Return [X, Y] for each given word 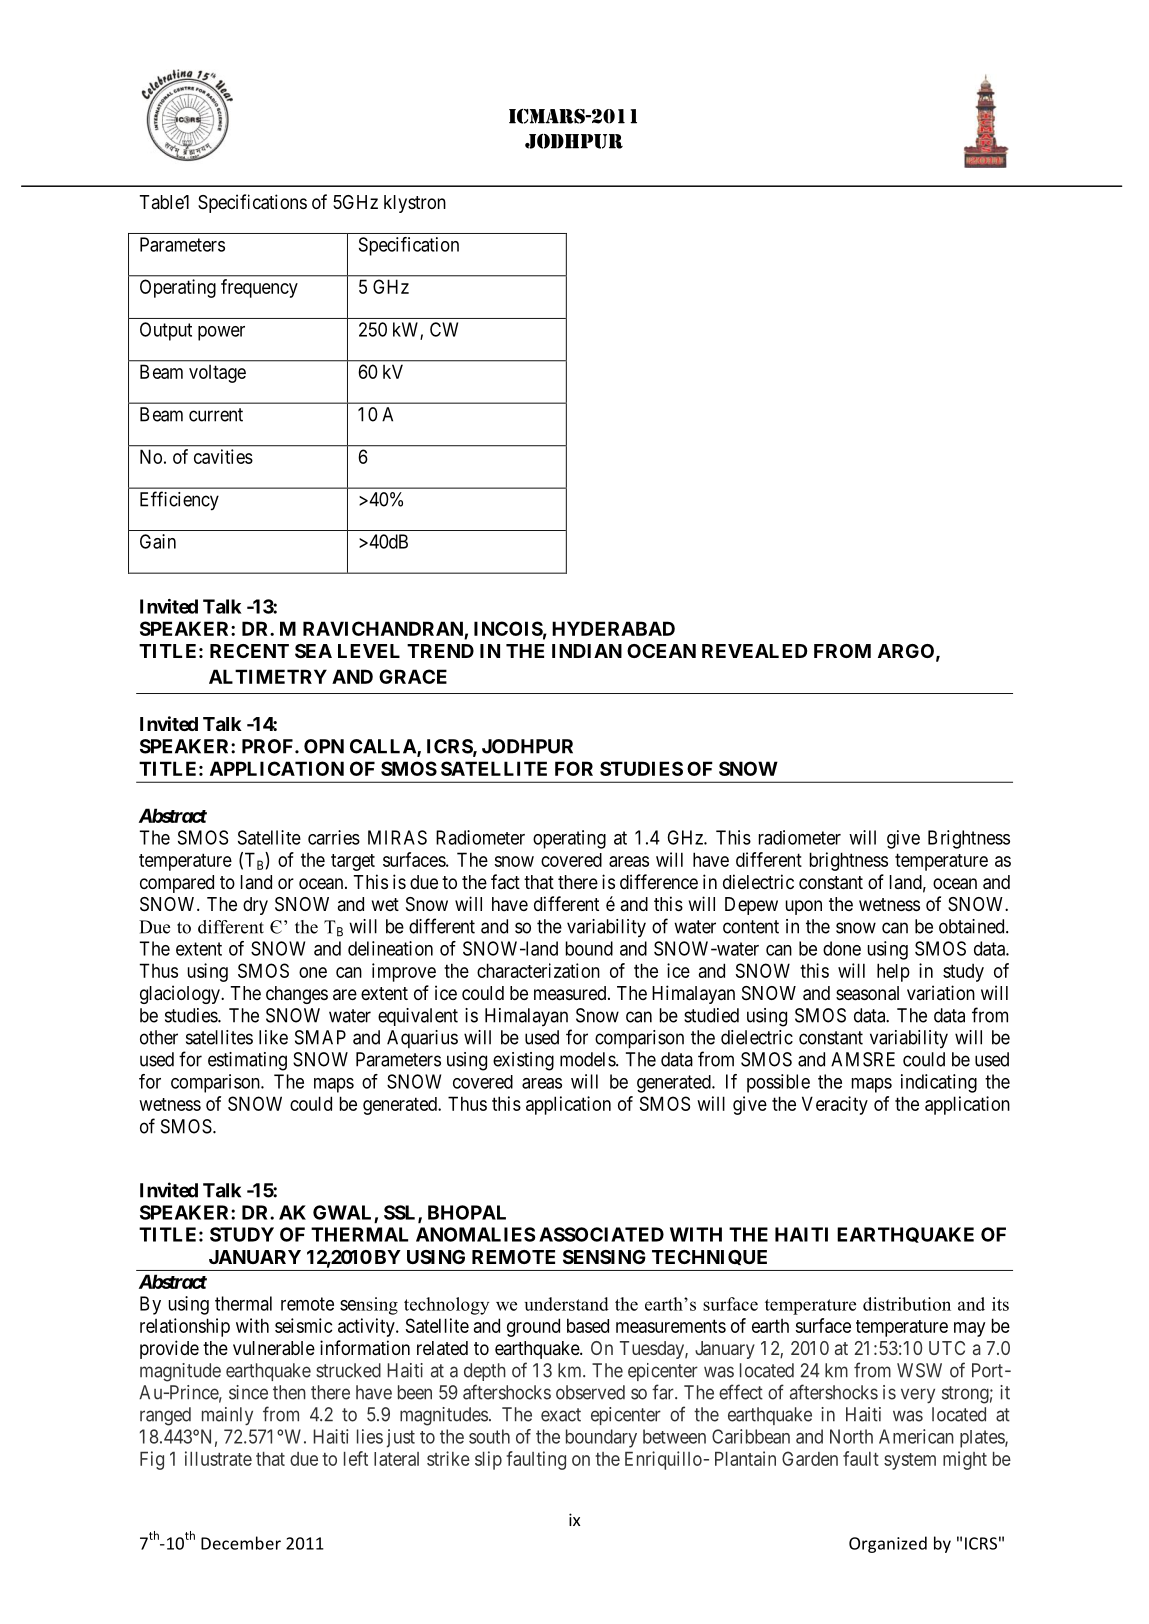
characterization [538, 970]
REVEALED [754, 651]
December [241, 1543]
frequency [259, 288]
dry [255, 906]
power [221, 333]
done [842, 948]
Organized [888, 1544]
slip [488, 1460]
